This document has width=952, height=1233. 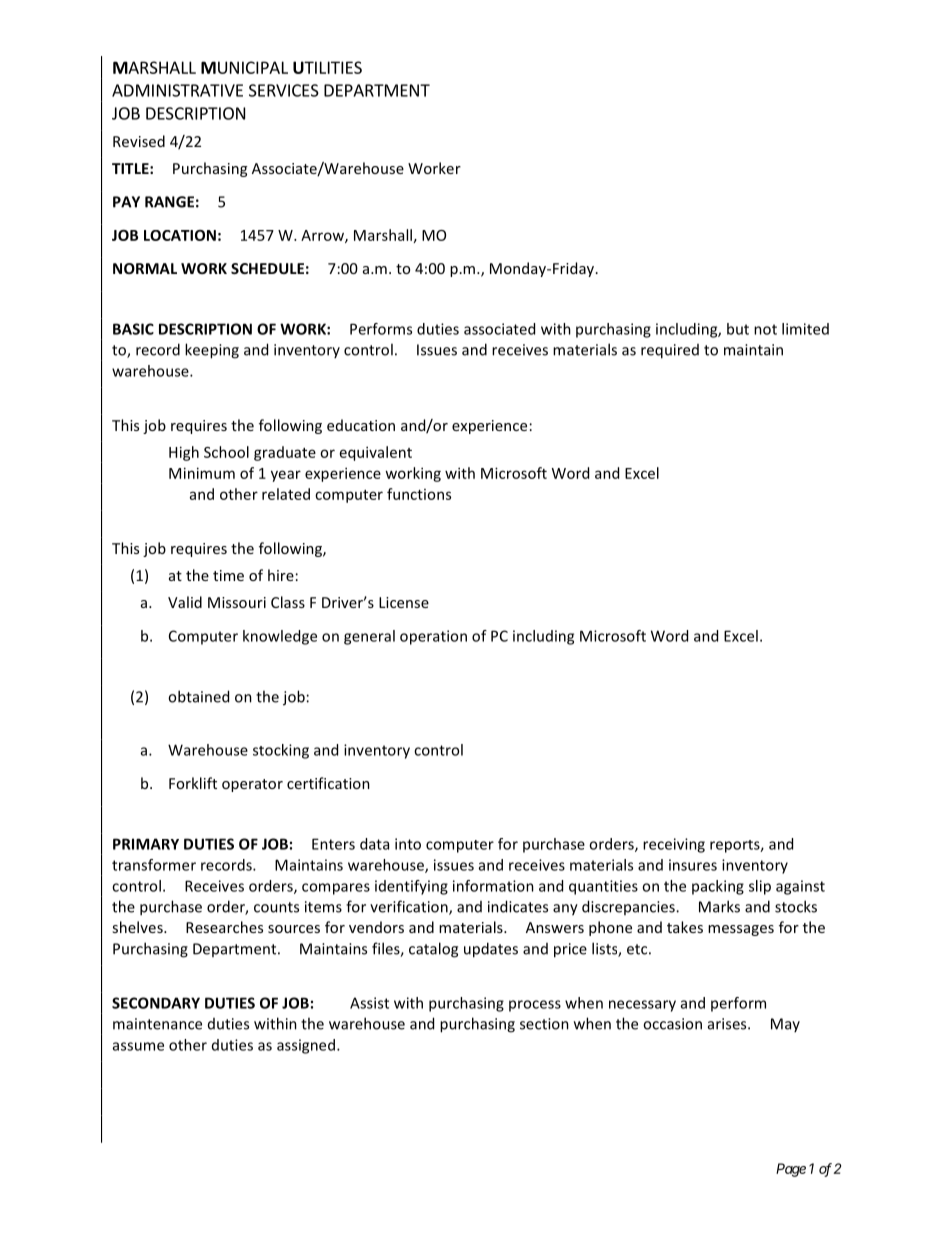 What do you see at coordinates (738, 329) in the document?
I see `but` at bounding box center [738, 329].
